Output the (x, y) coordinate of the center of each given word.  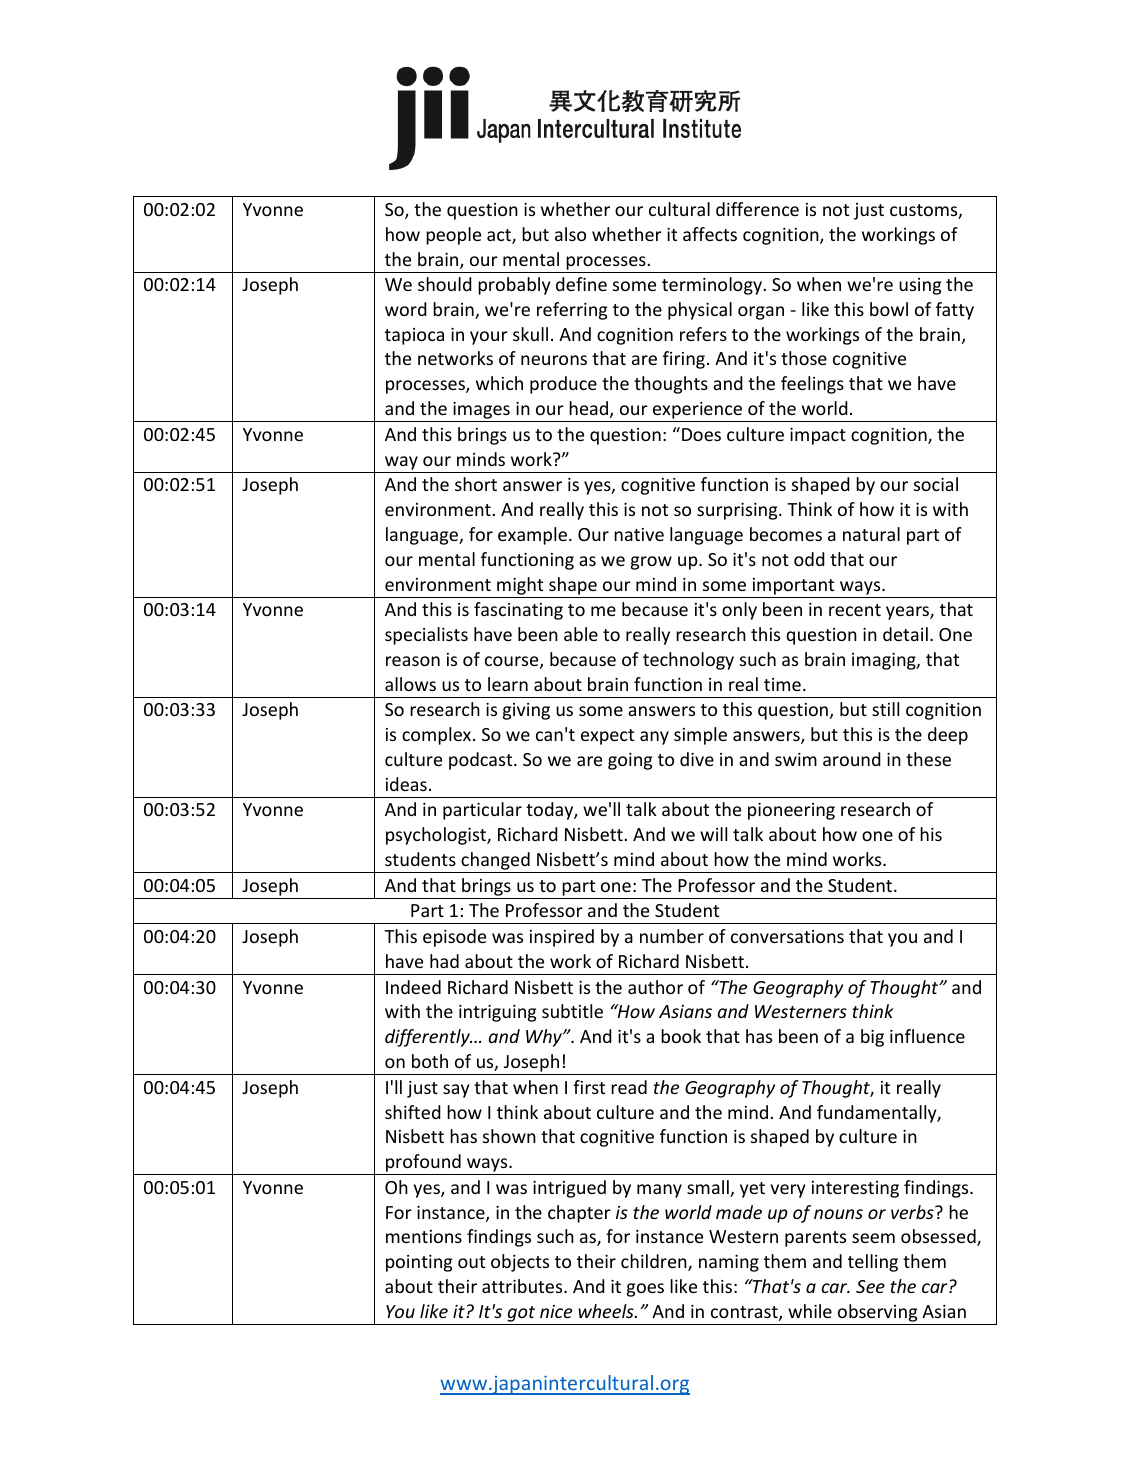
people (453, 236)
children (655, 1262)
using (920, 286)
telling (873, 1263)
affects (710, 234)
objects (520, 1263)
